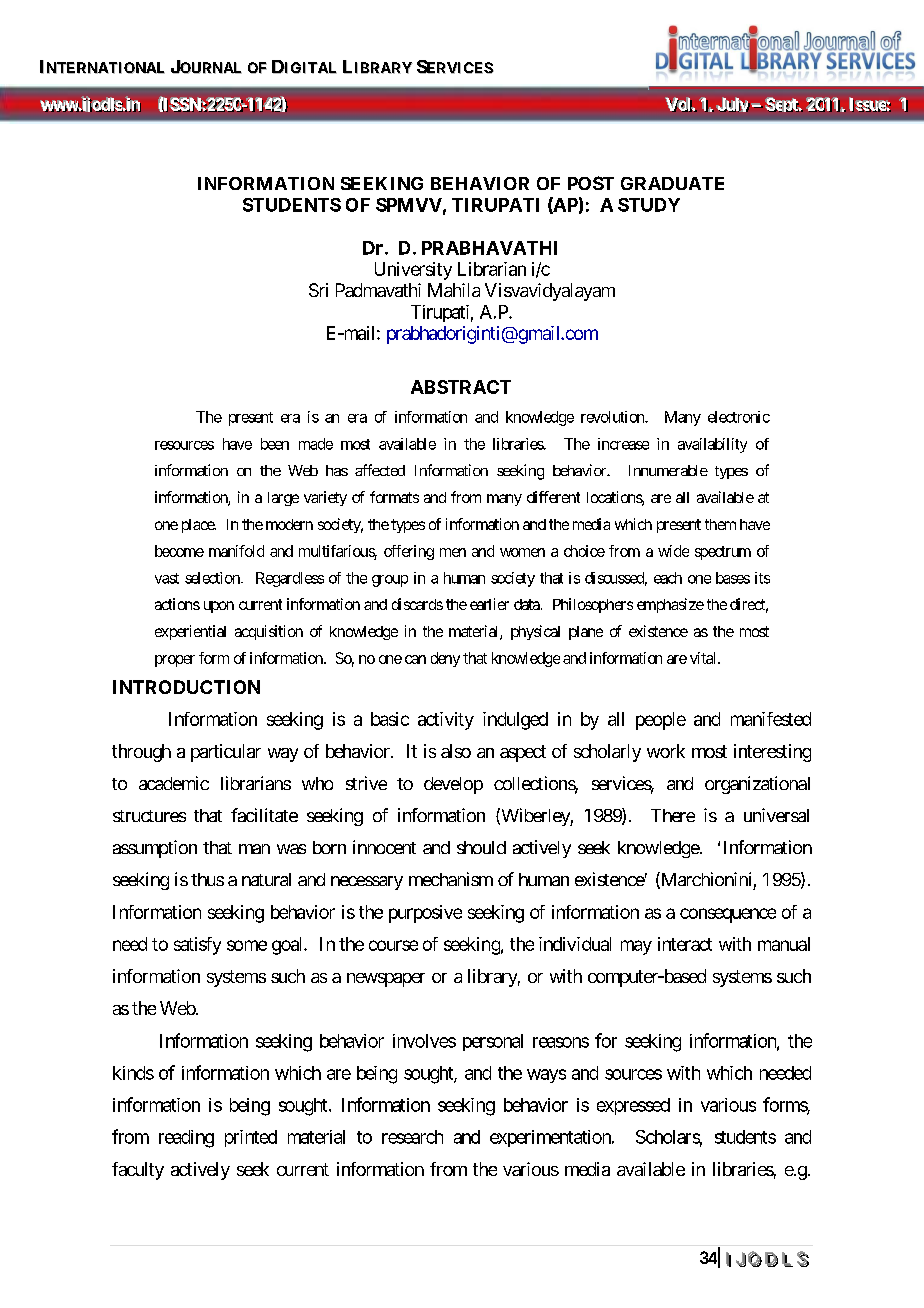 This screenshot has width=924, height=1308. What do you see at coordinates (413, 271) in the screenshot?
I see `University` at bounding box center [413, 271].
